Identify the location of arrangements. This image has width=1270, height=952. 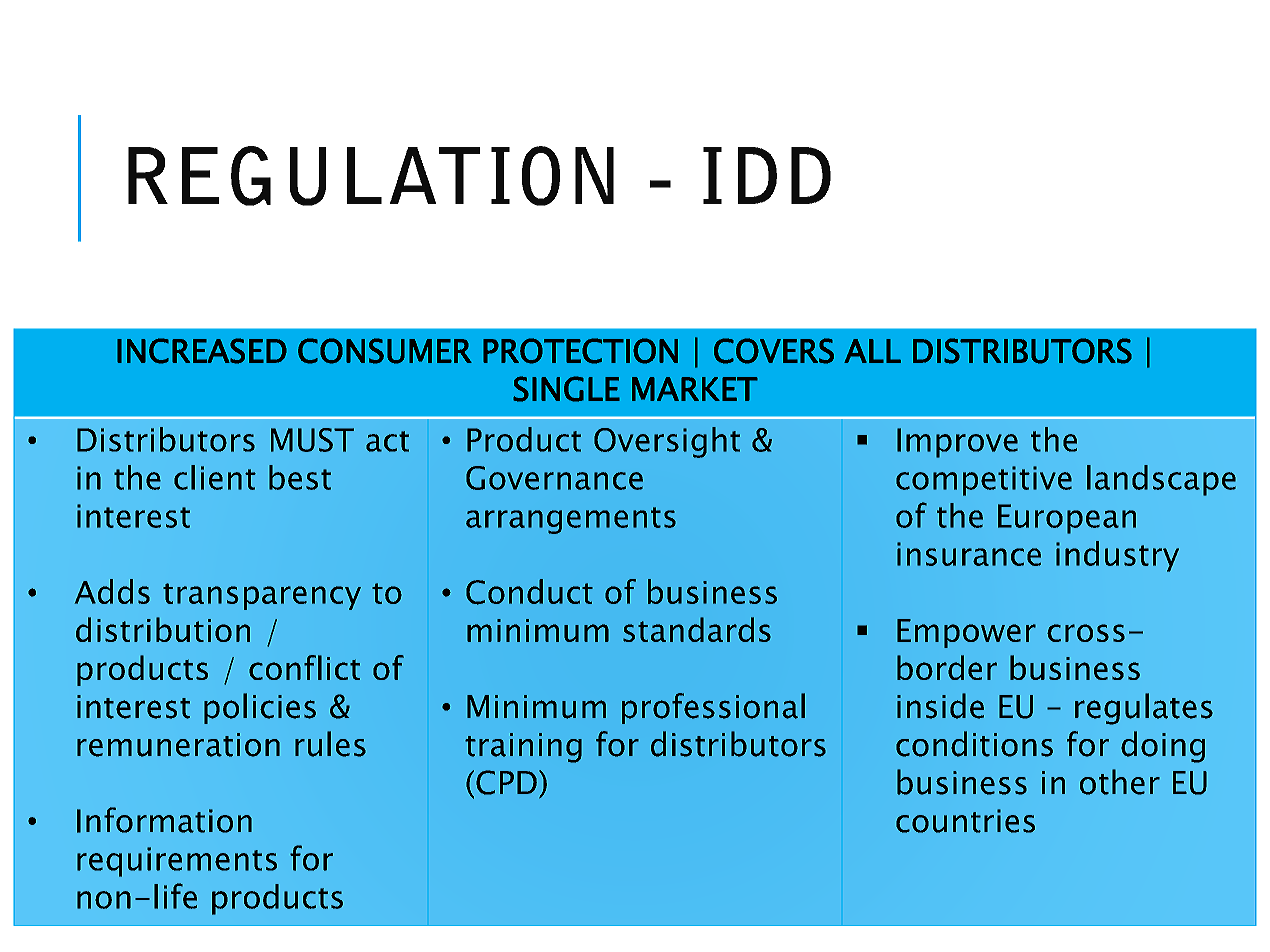
(571, 520).
